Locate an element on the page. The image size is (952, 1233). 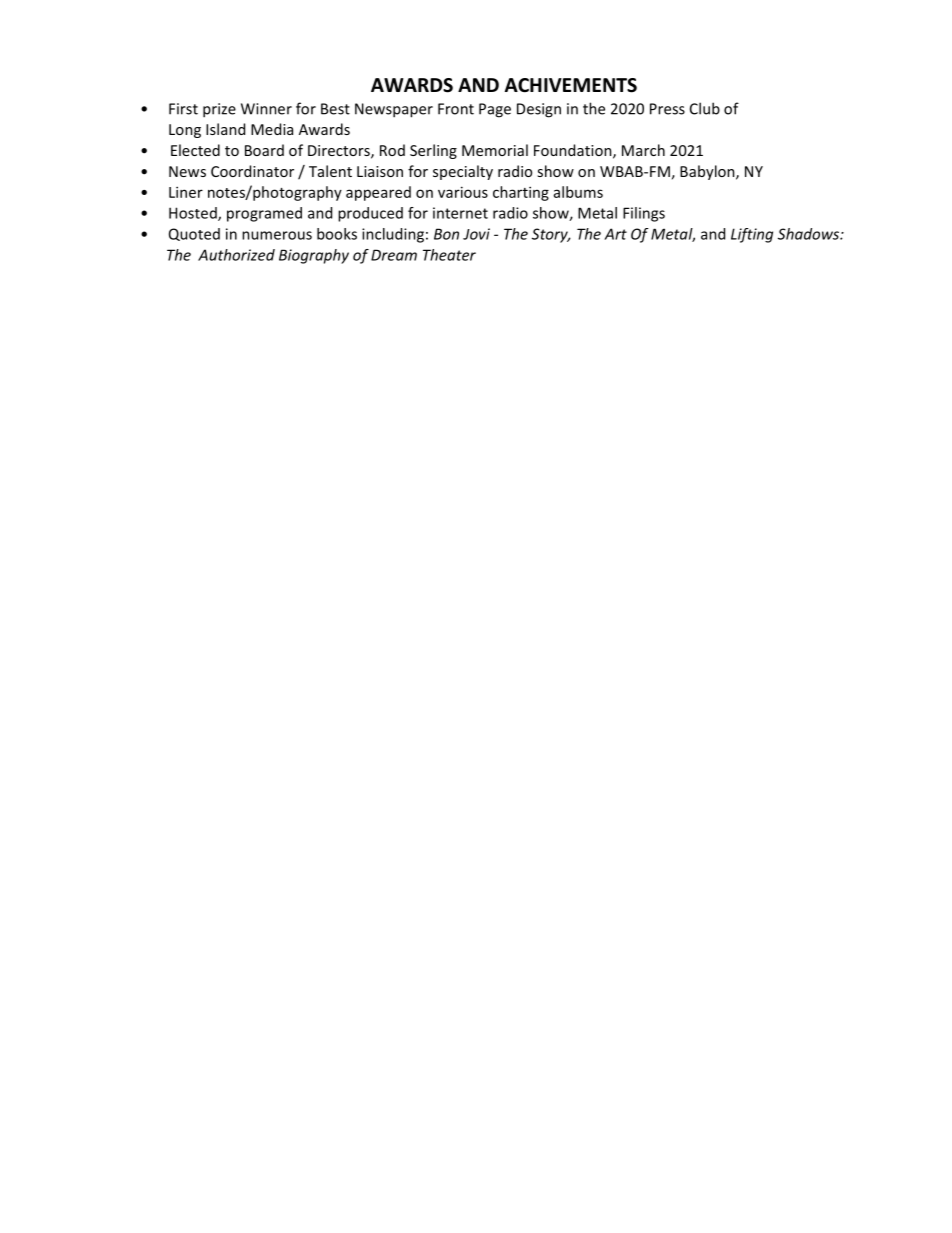
Authorized is located at coordinates (236, 255).
